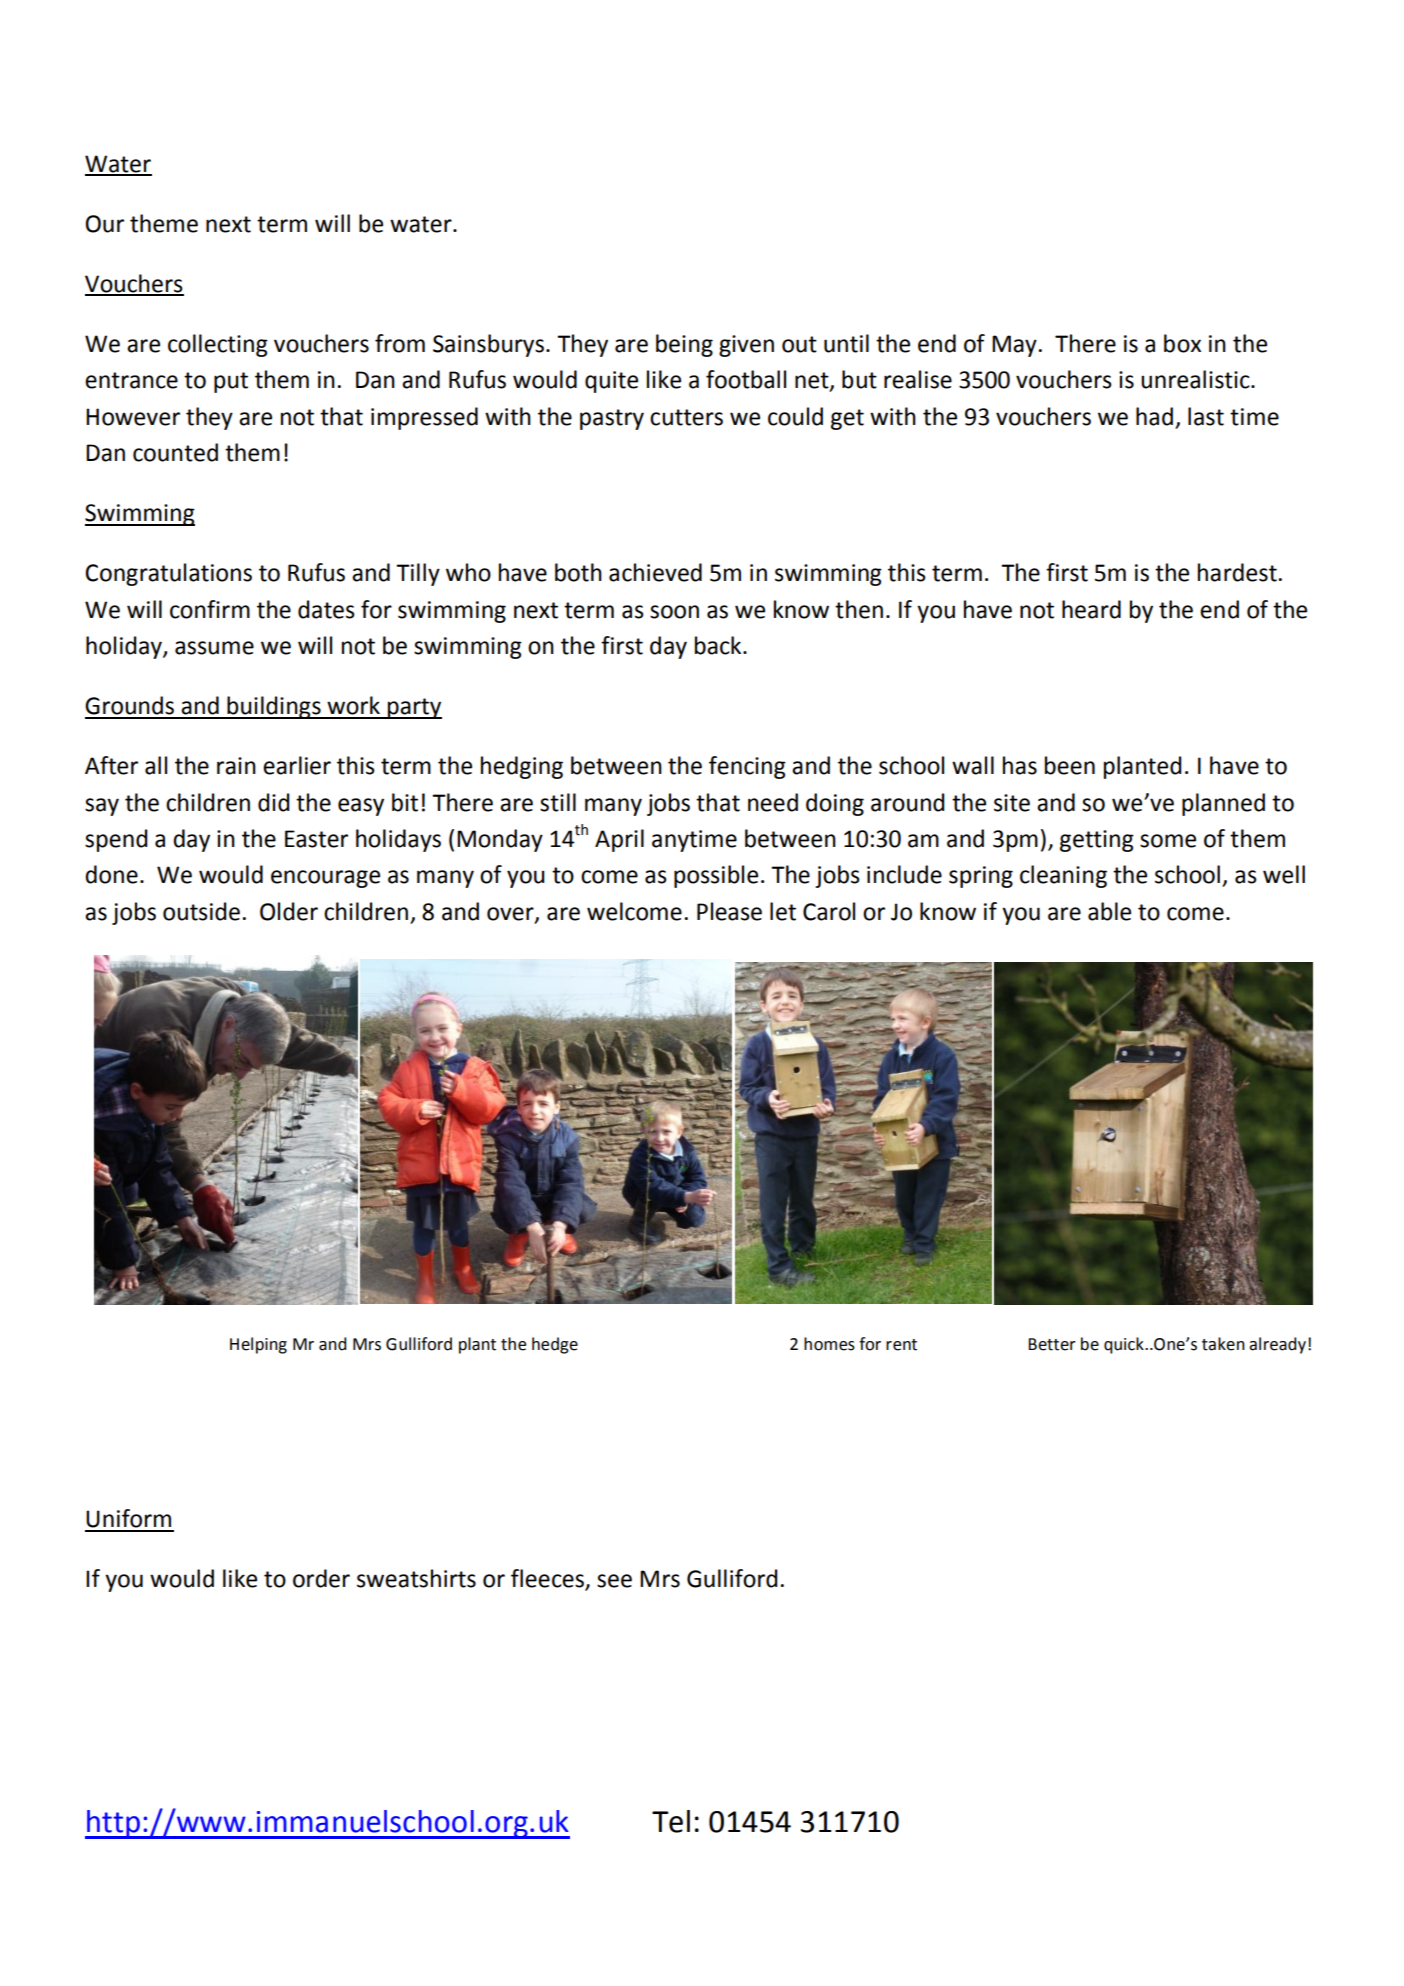  Describe the element at coordinates (686, 417) in the screenshot. I see `cutters` at that location.
